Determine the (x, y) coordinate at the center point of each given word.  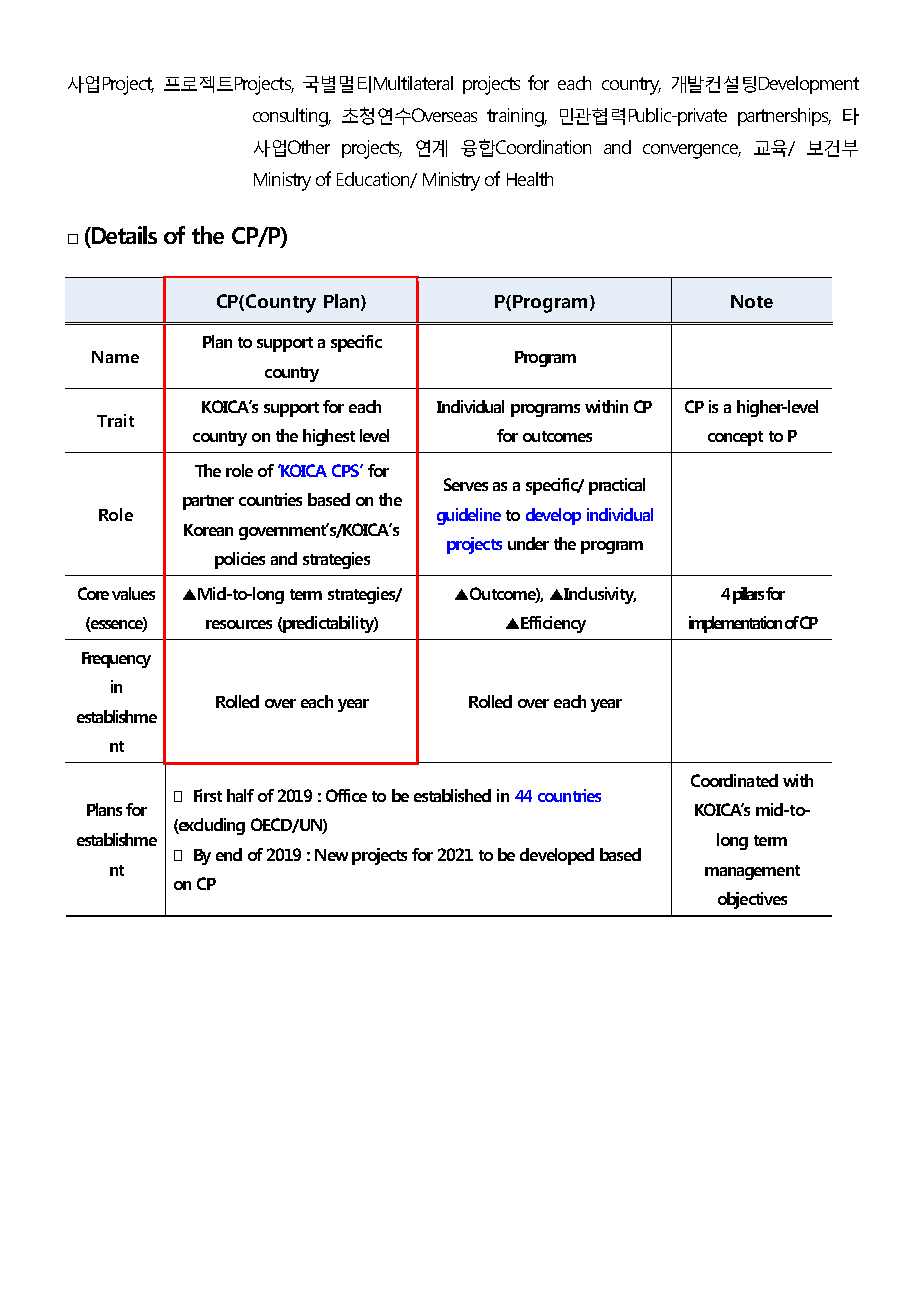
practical (617, 486)
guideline (469, 516)
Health (530, 179)
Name (115, 357)
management (752, 872)
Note (752, 301)
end (229, 854)
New (331, 855)
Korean (208, 530)
